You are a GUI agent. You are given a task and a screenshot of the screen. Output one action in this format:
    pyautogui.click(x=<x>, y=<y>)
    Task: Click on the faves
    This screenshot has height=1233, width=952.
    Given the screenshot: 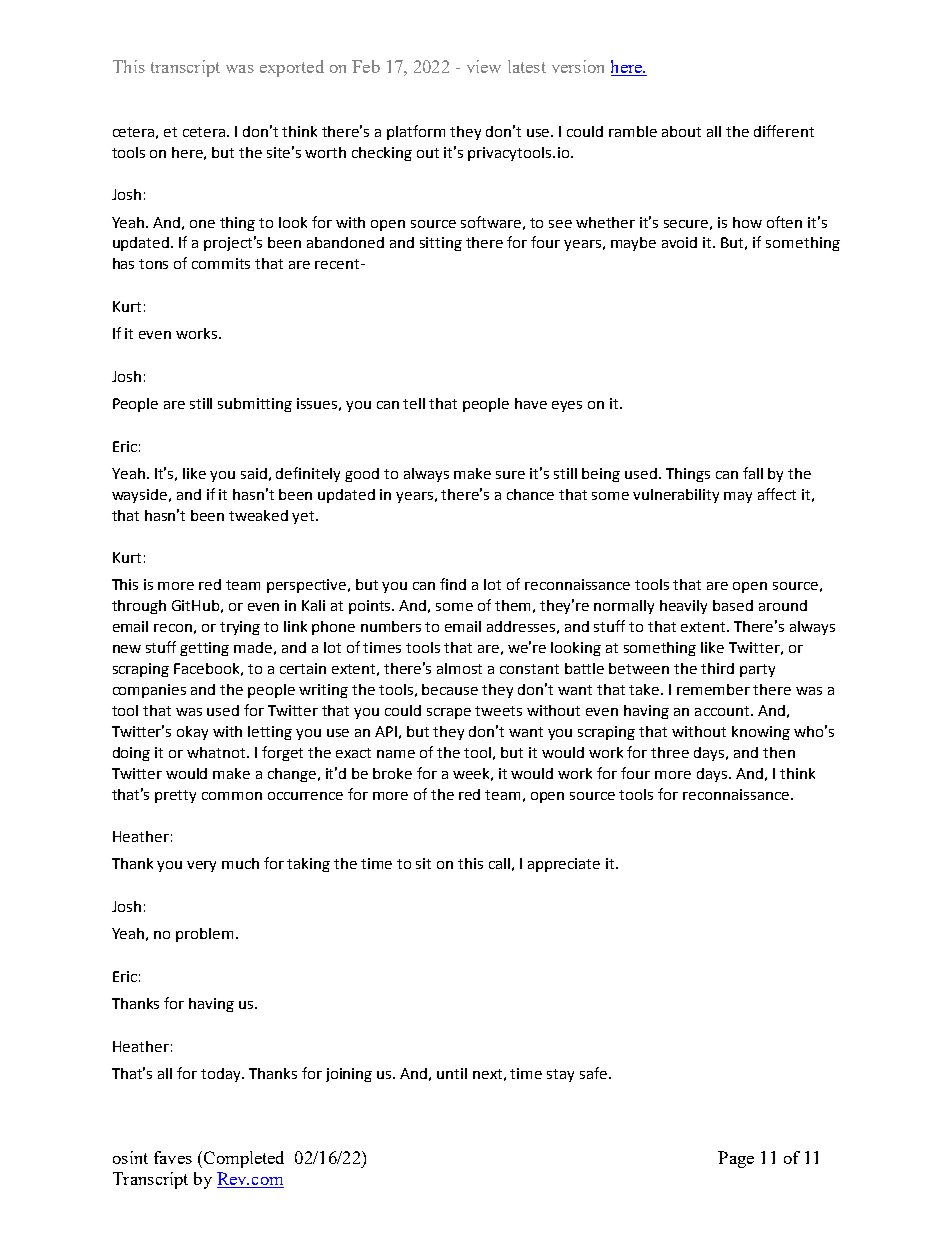 What is the action you would take?
    pyautogui.click(x=173, y=1157)
